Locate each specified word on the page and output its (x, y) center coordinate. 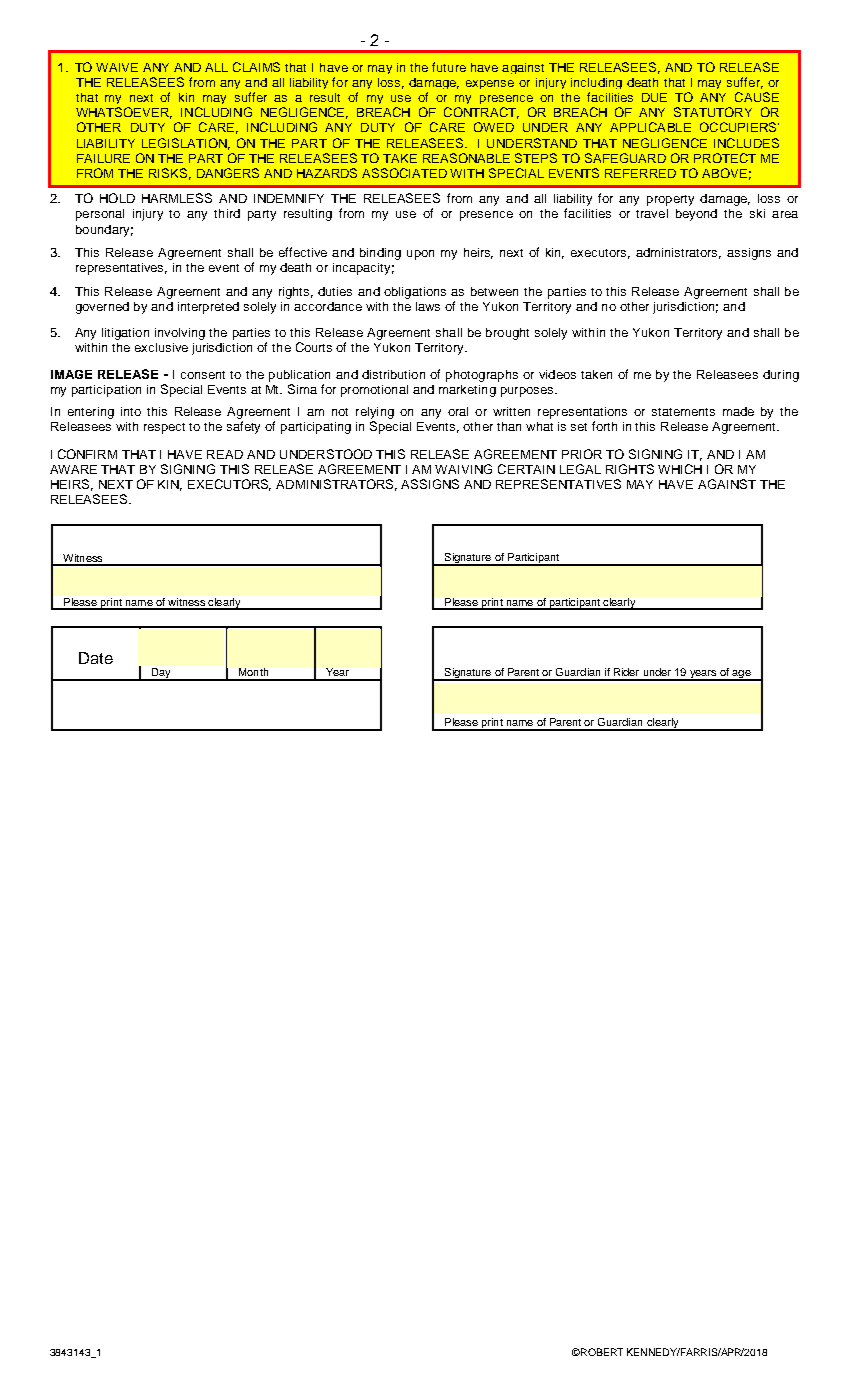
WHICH (680, 469)
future (449, 67)
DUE (654, 97)
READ (225, 454)
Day (161, 674)
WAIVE (117, 67)
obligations (415, 293)
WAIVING (463, 469)
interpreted (208, 308)
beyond (696, 215)
